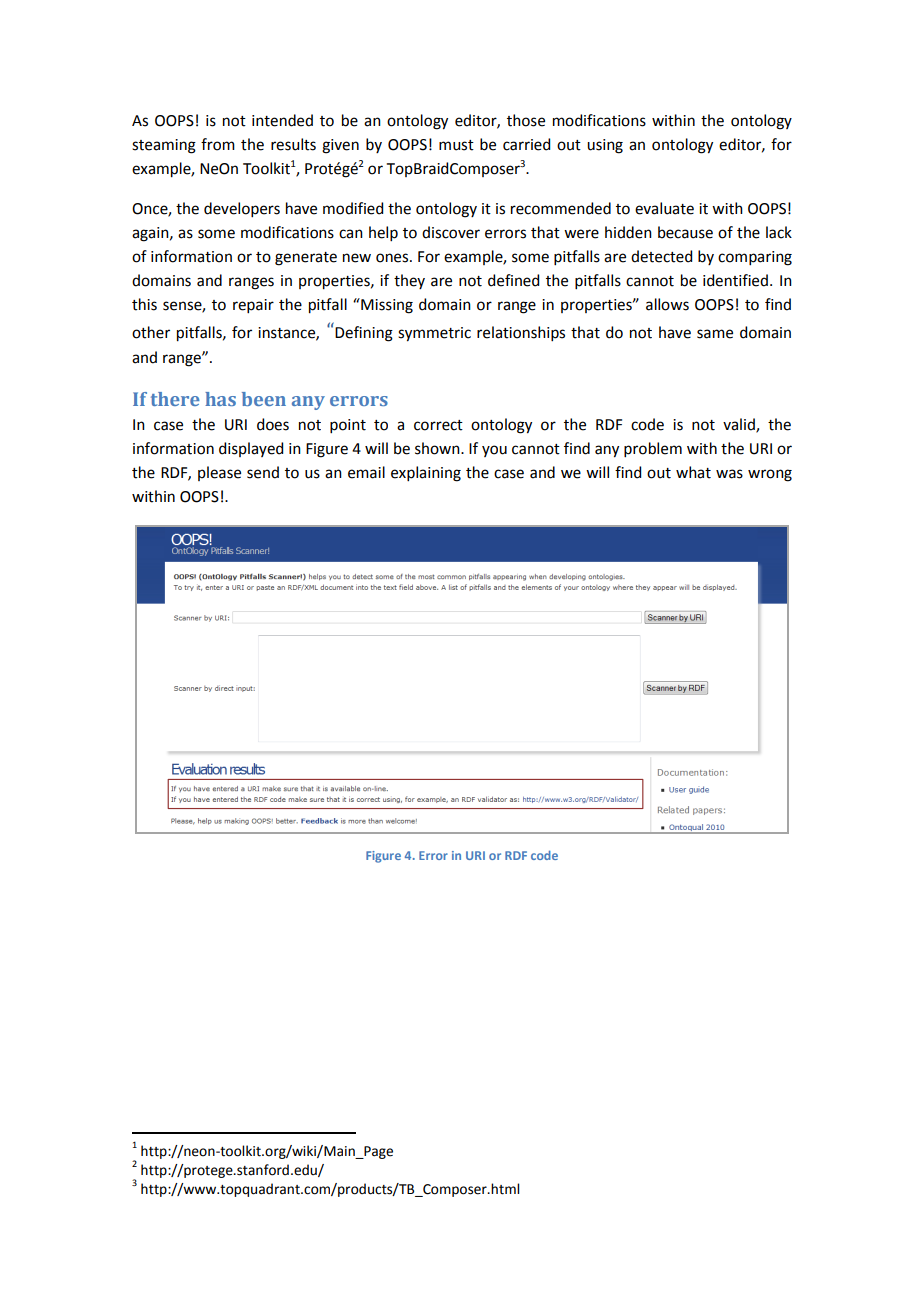 The height and width of the document is (1308, 924). What do you see at coordinates (605, 146) in the document?
I see `using` at bounding box center [605, 146].
